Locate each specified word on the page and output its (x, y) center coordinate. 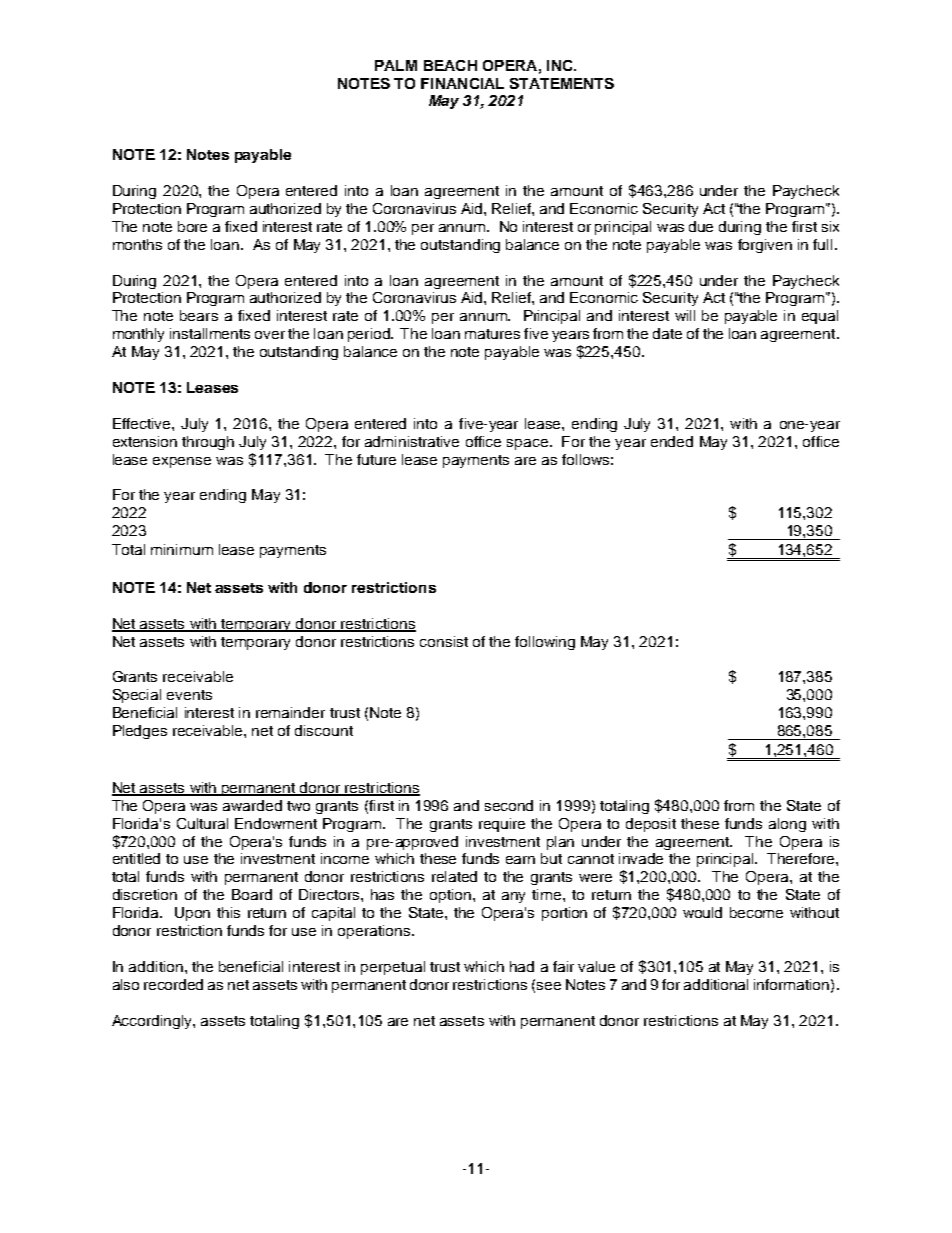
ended (672, 441)
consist (444, 641)
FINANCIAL (462, 83)
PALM (396, 65)
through (208, 443)
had (522, 966)
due (701, 226)
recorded (173, 984)
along (787, 825)
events (189, 695)
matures (492, 334)
